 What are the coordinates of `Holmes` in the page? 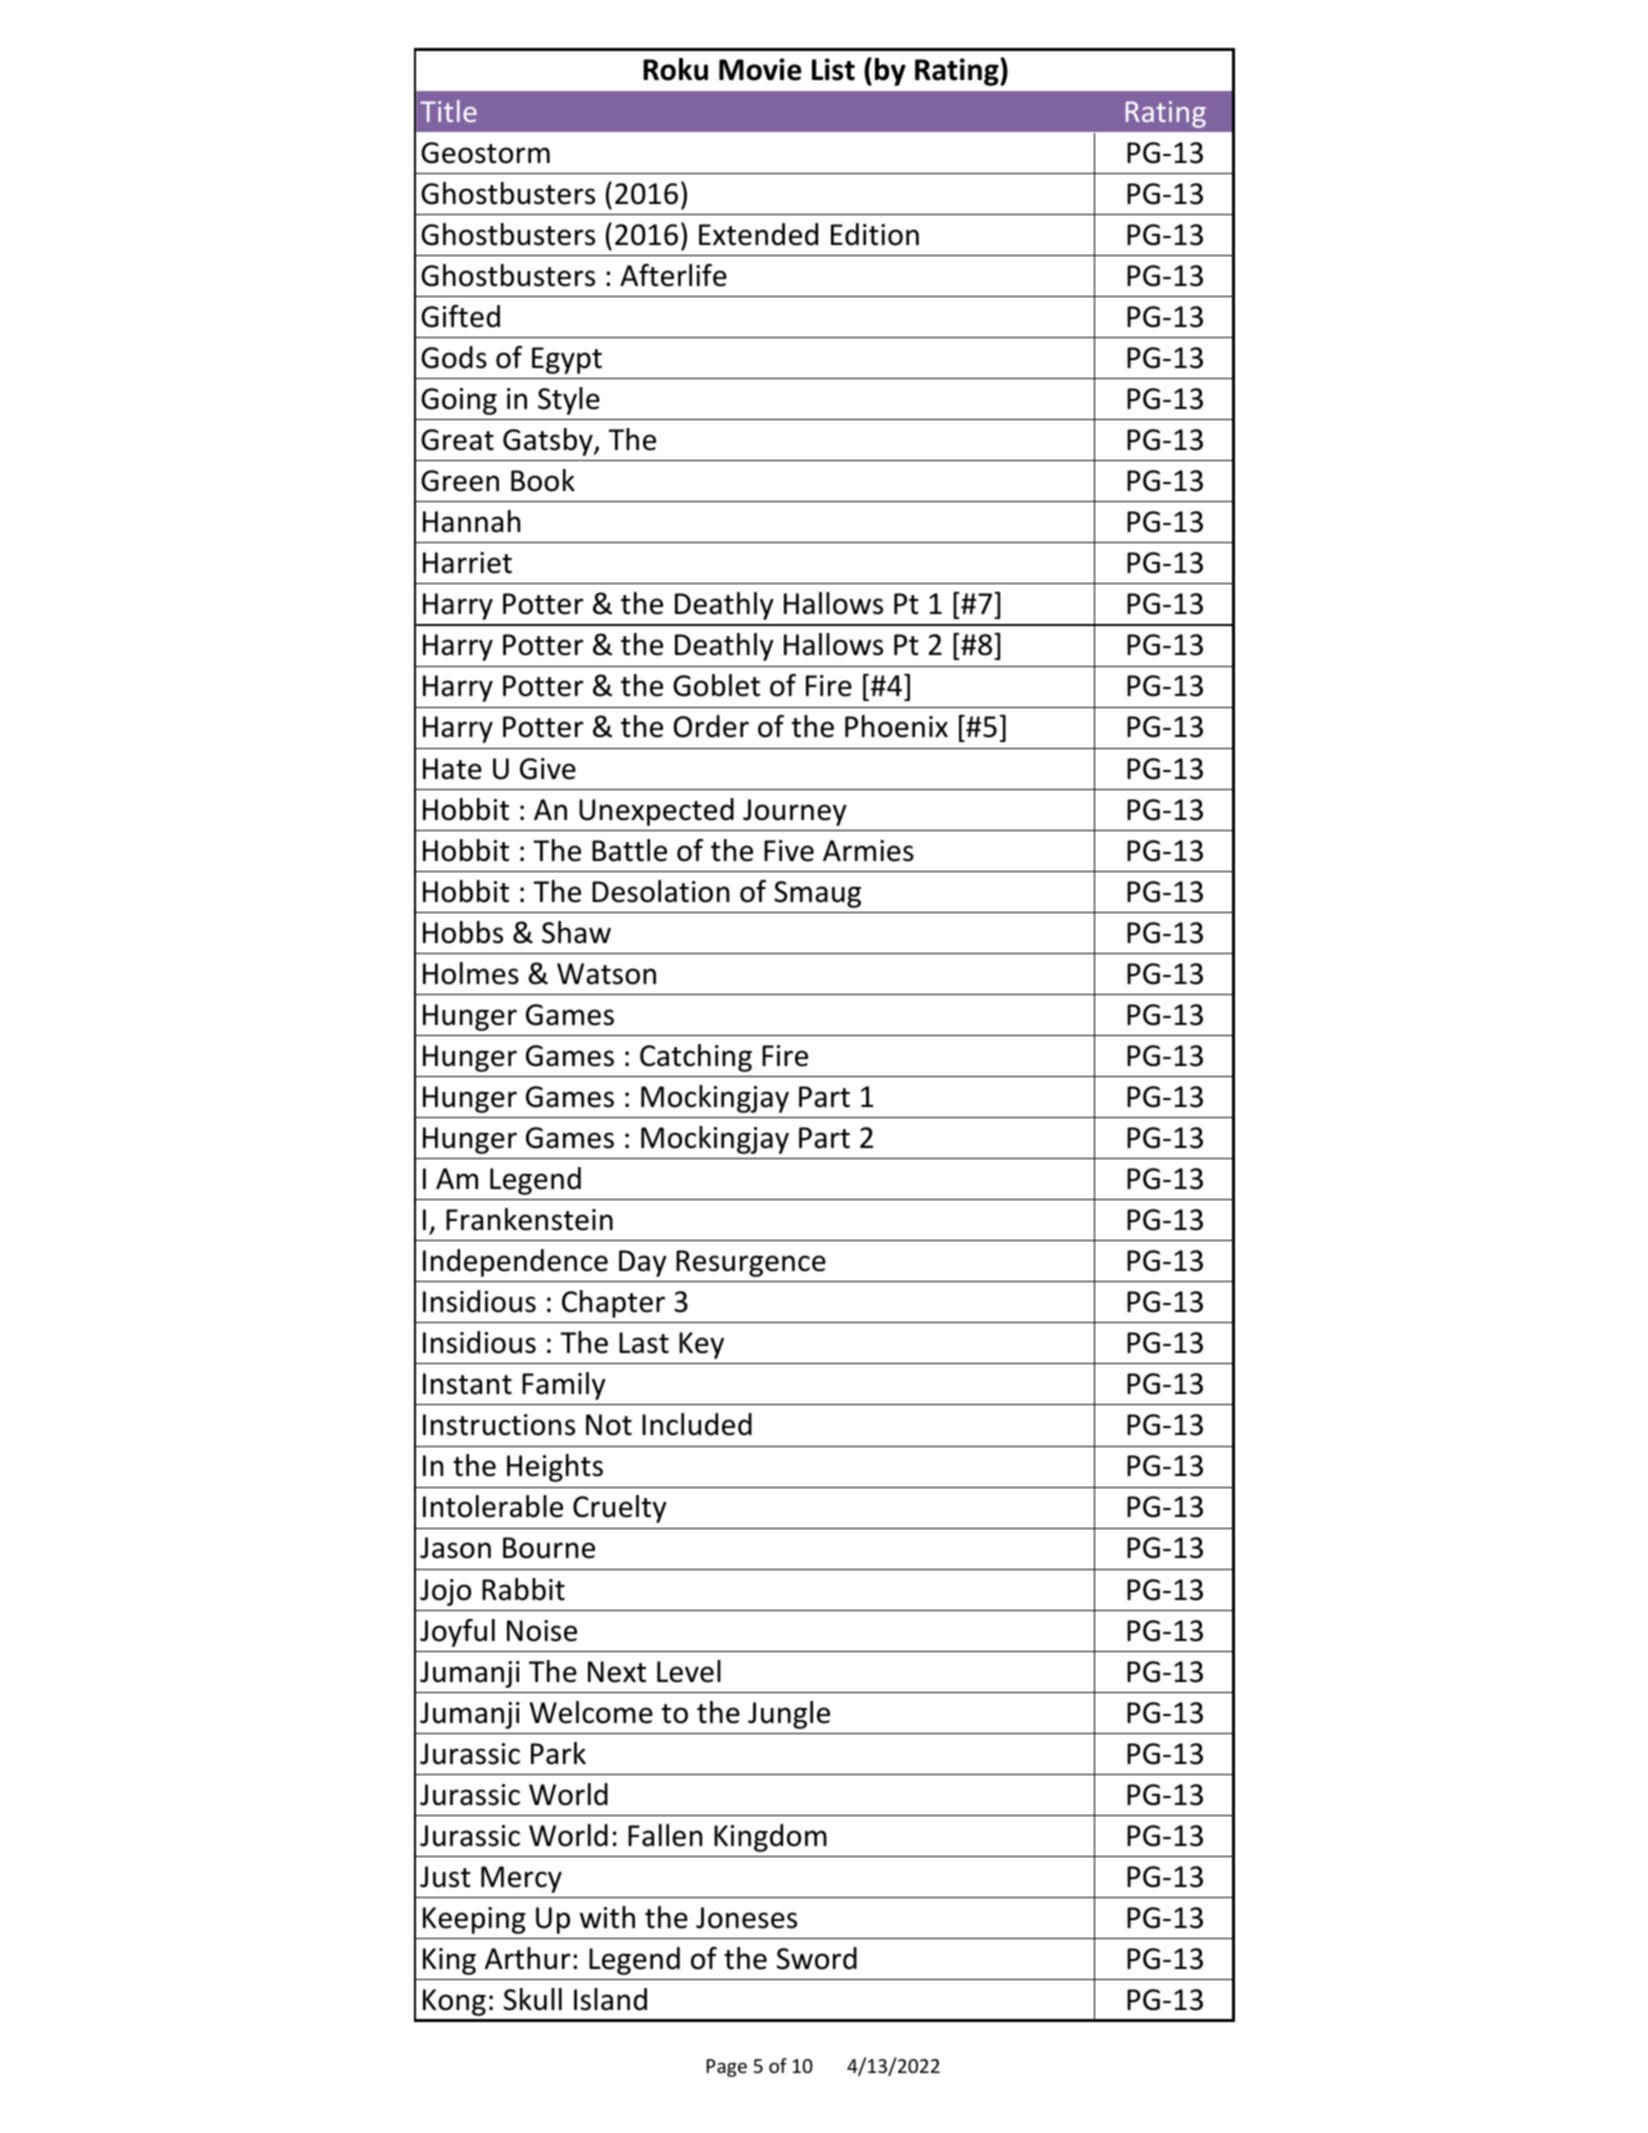 It's located at (471, 973).
